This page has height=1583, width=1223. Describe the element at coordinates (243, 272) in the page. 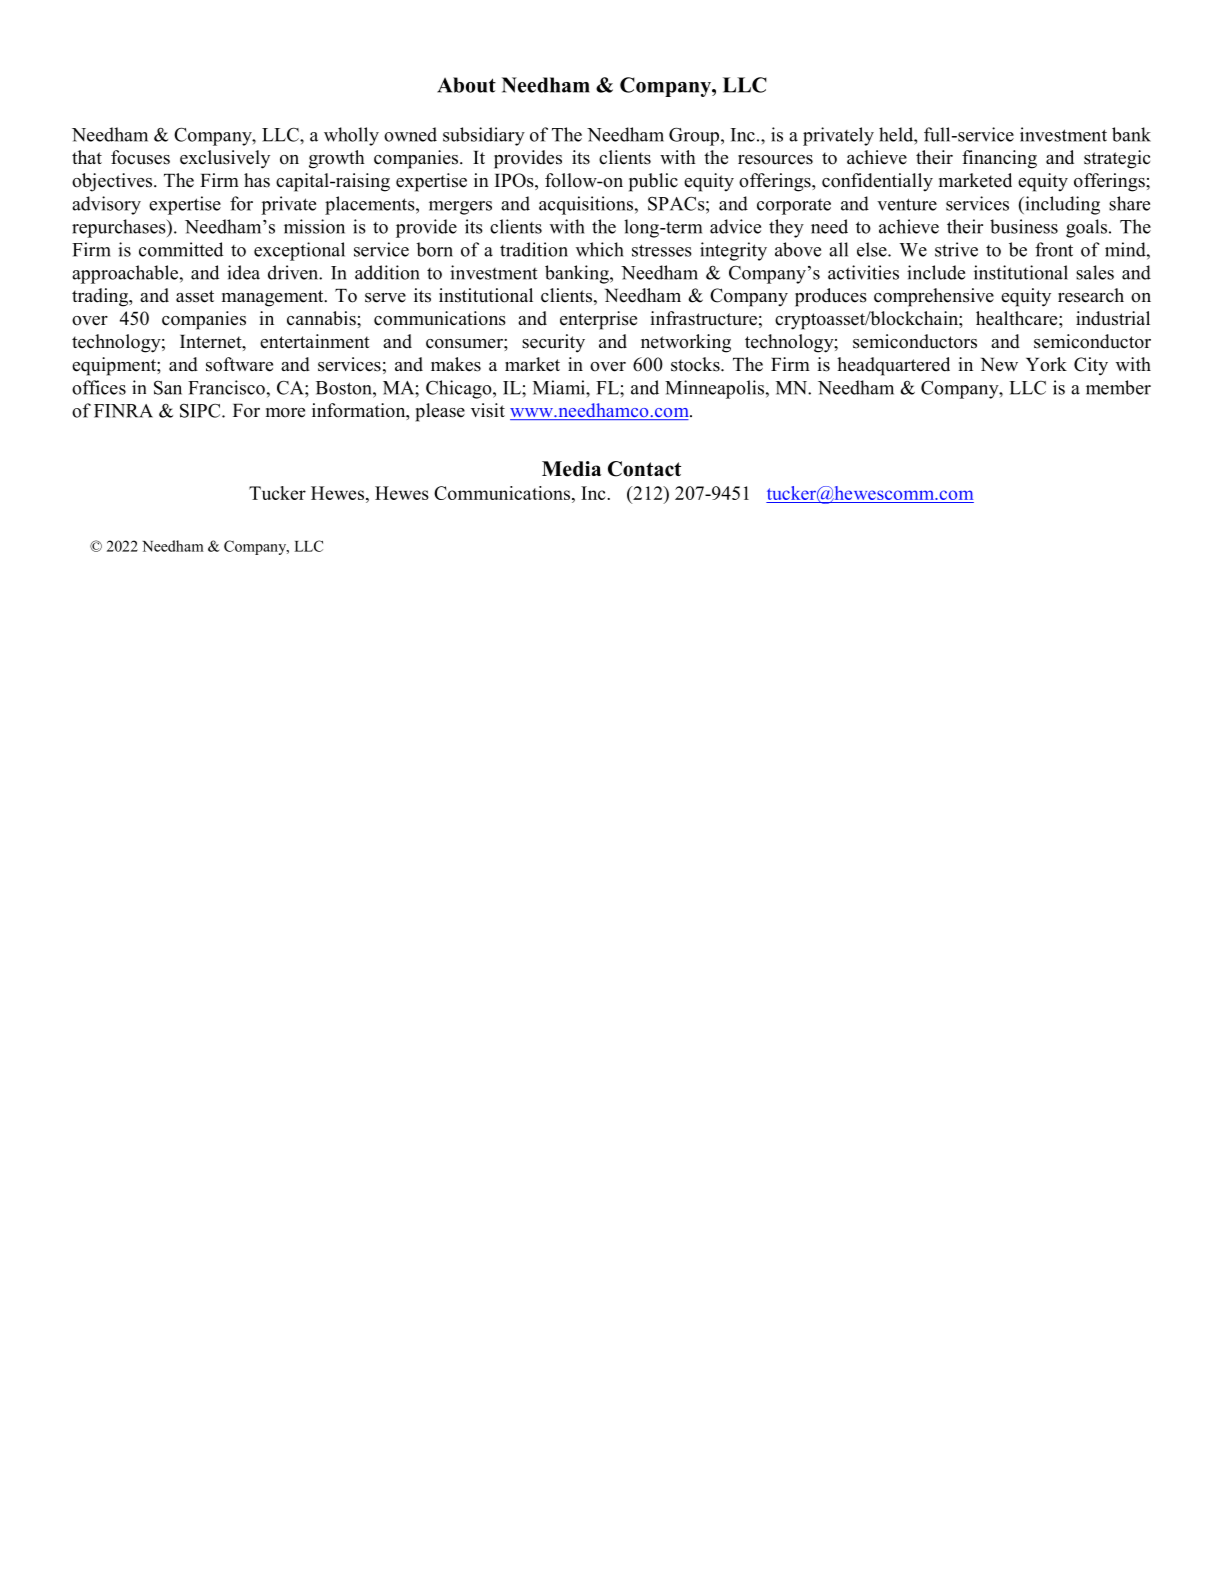

I see `idea` at that location.
